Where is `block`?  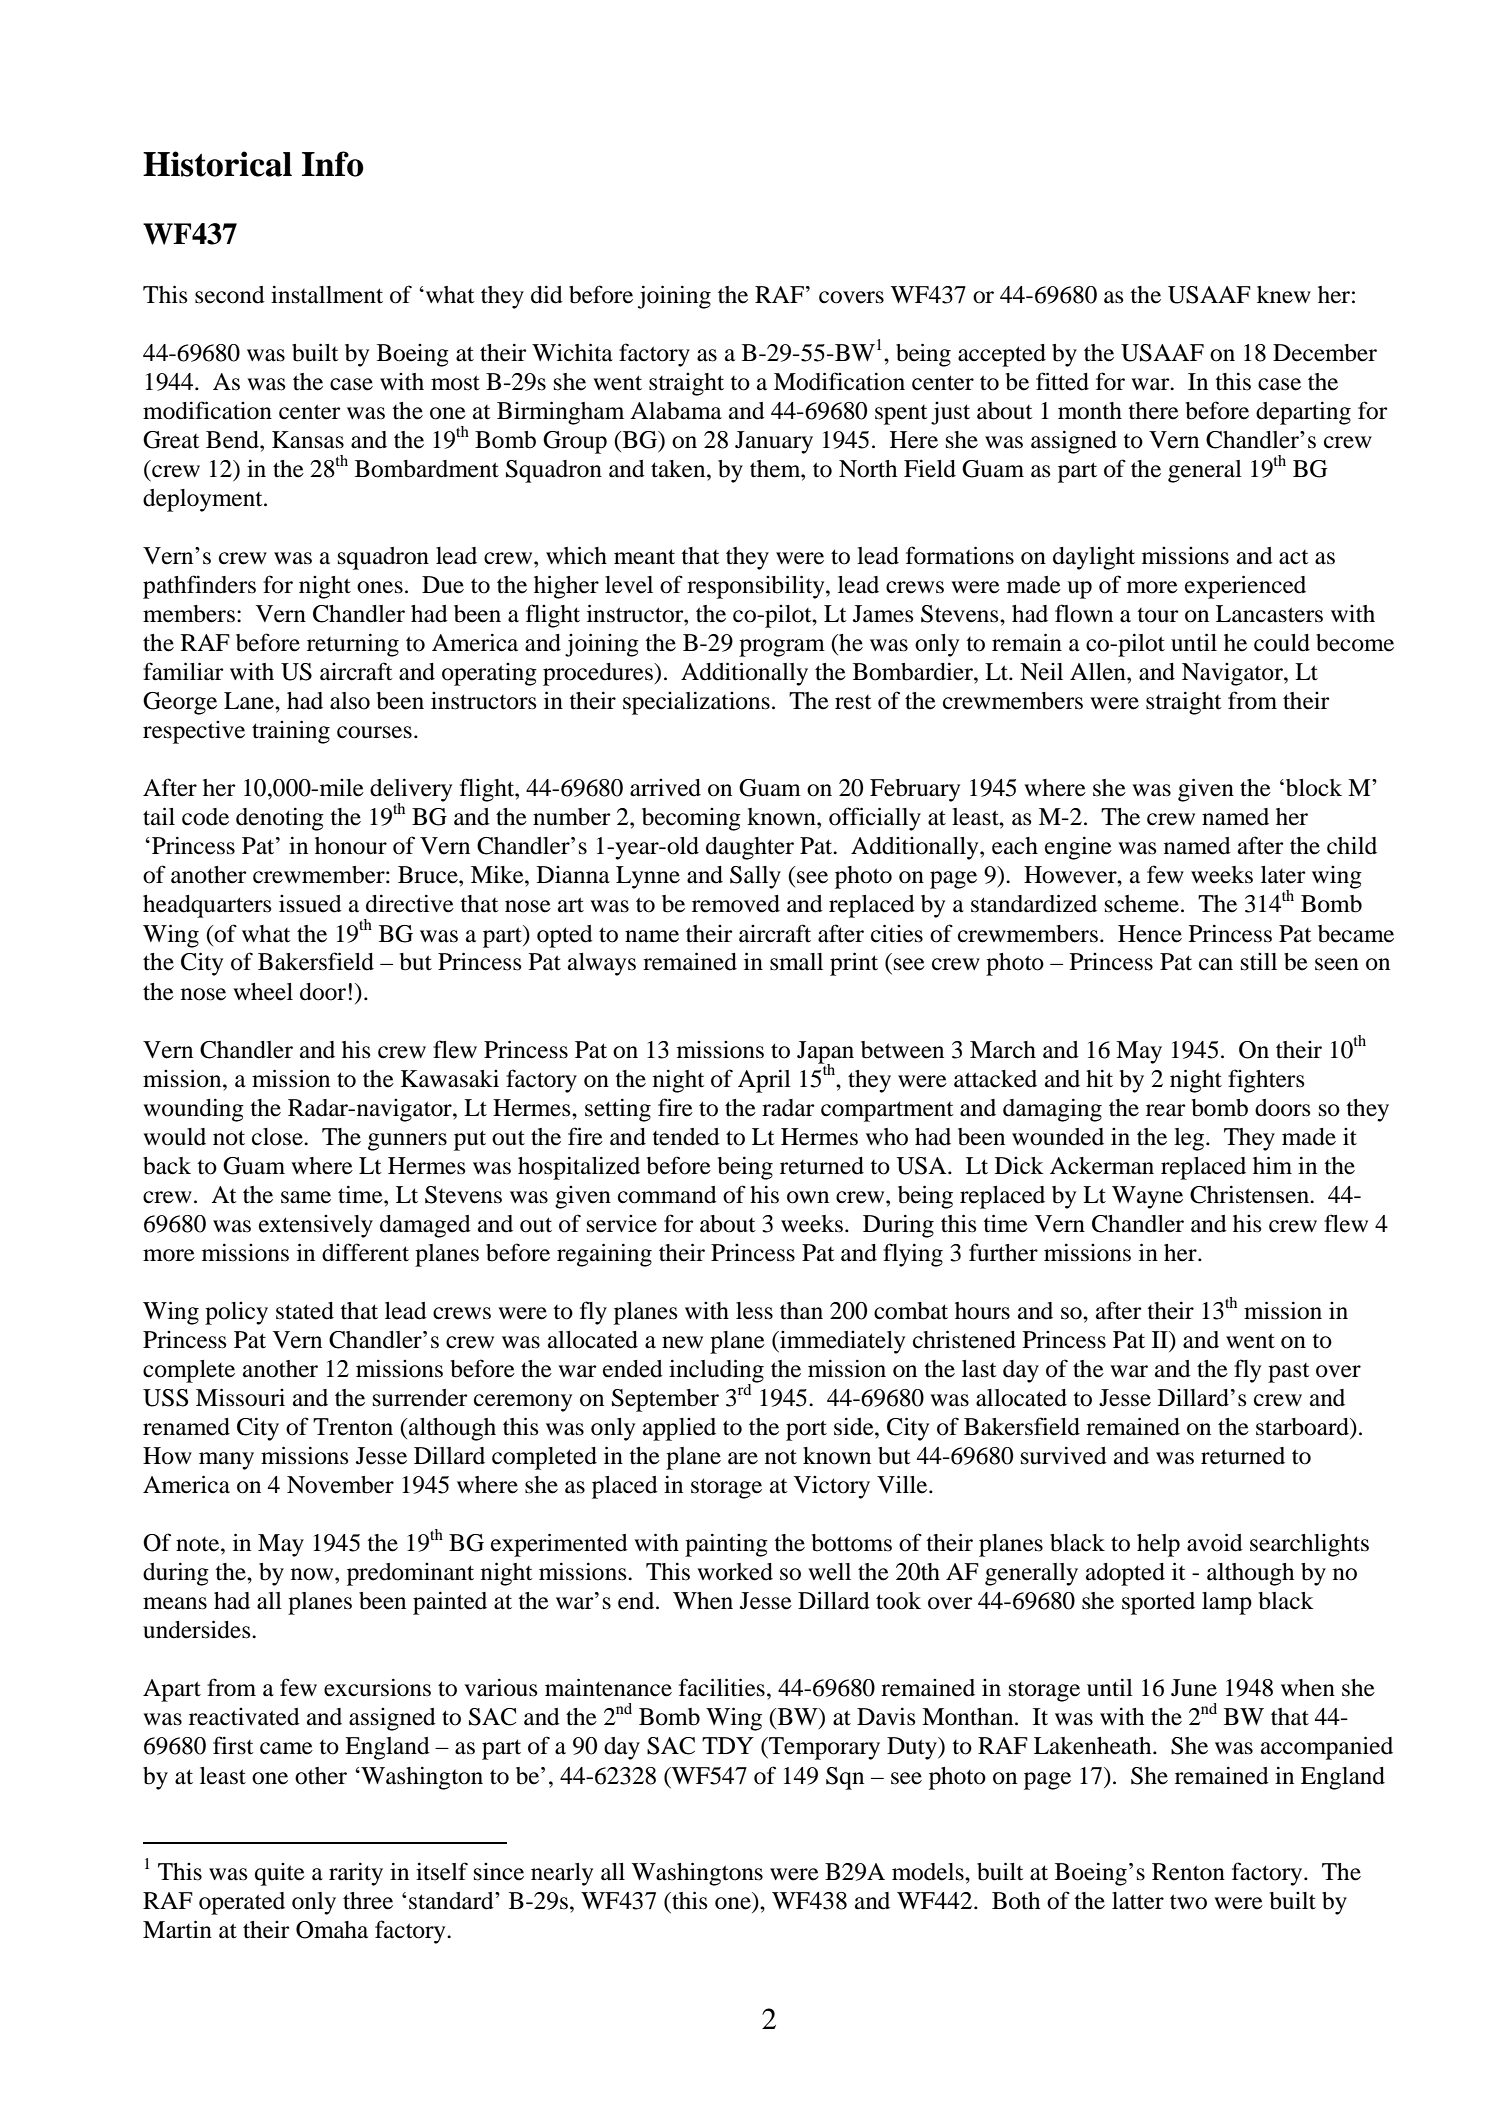
block is located at coordinates (1312, 788).
